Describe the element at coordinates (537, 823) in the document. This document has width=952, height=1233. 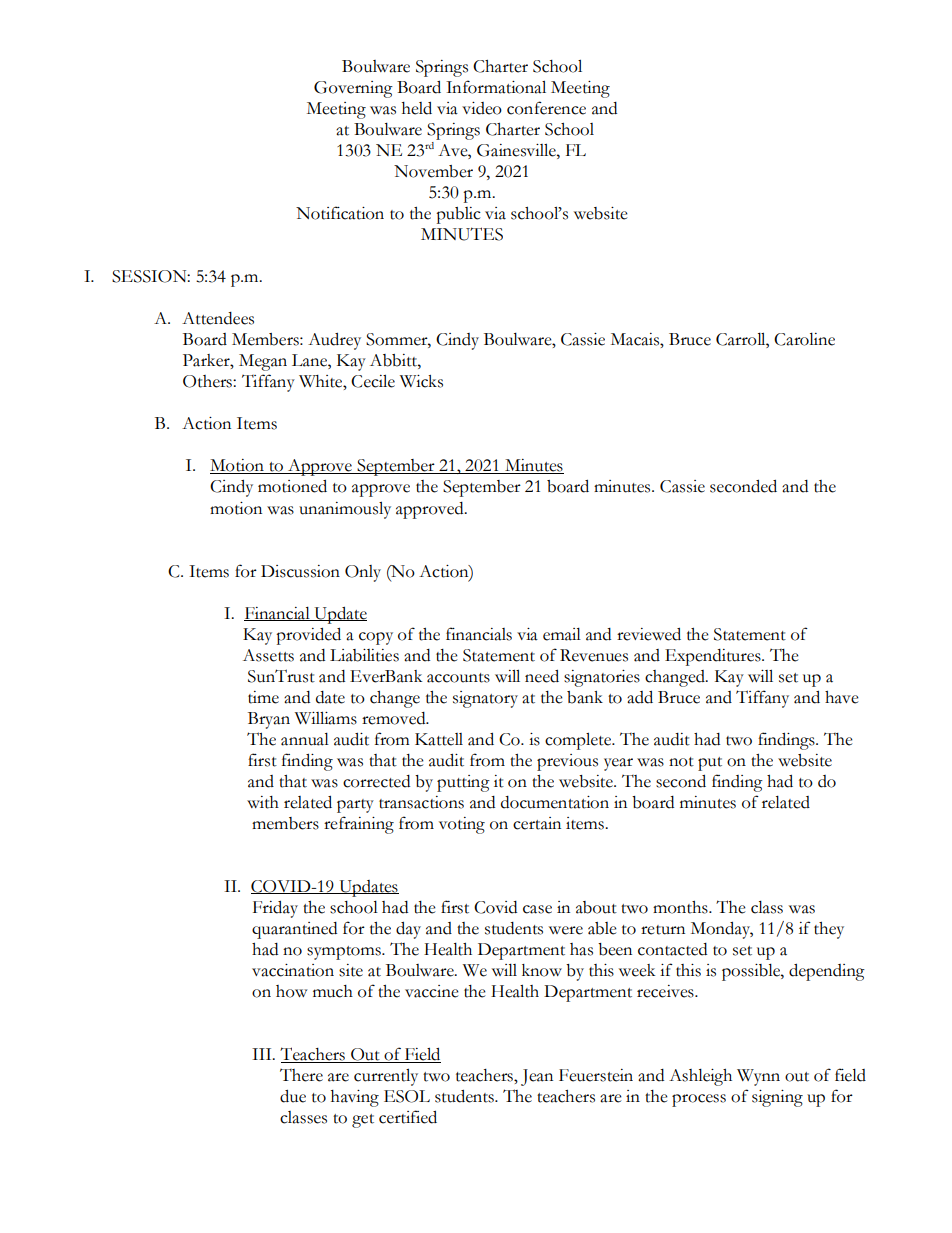
I see `certain` at that location.
